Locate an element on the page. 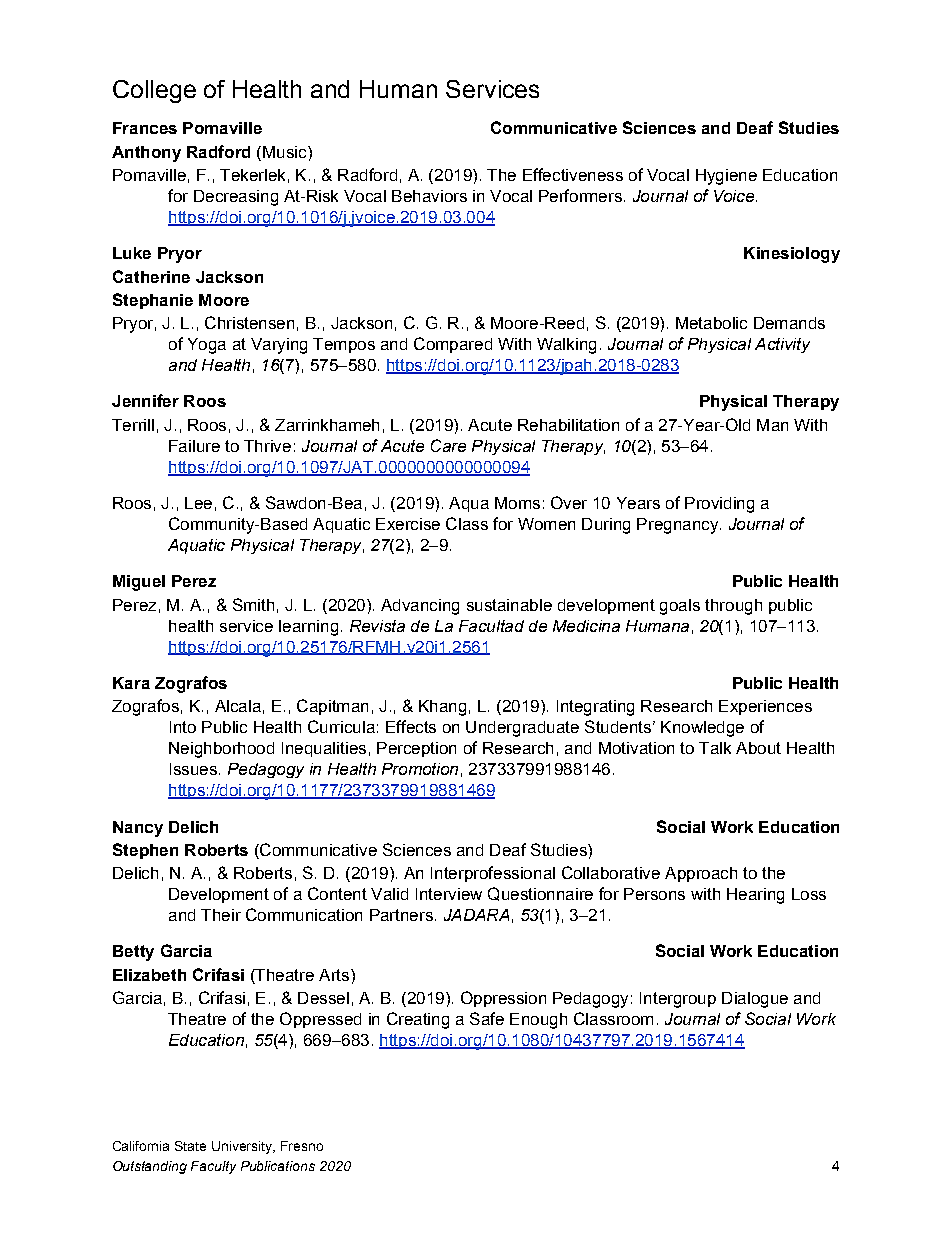  Behaviors is located at coordinates (429, 196).
